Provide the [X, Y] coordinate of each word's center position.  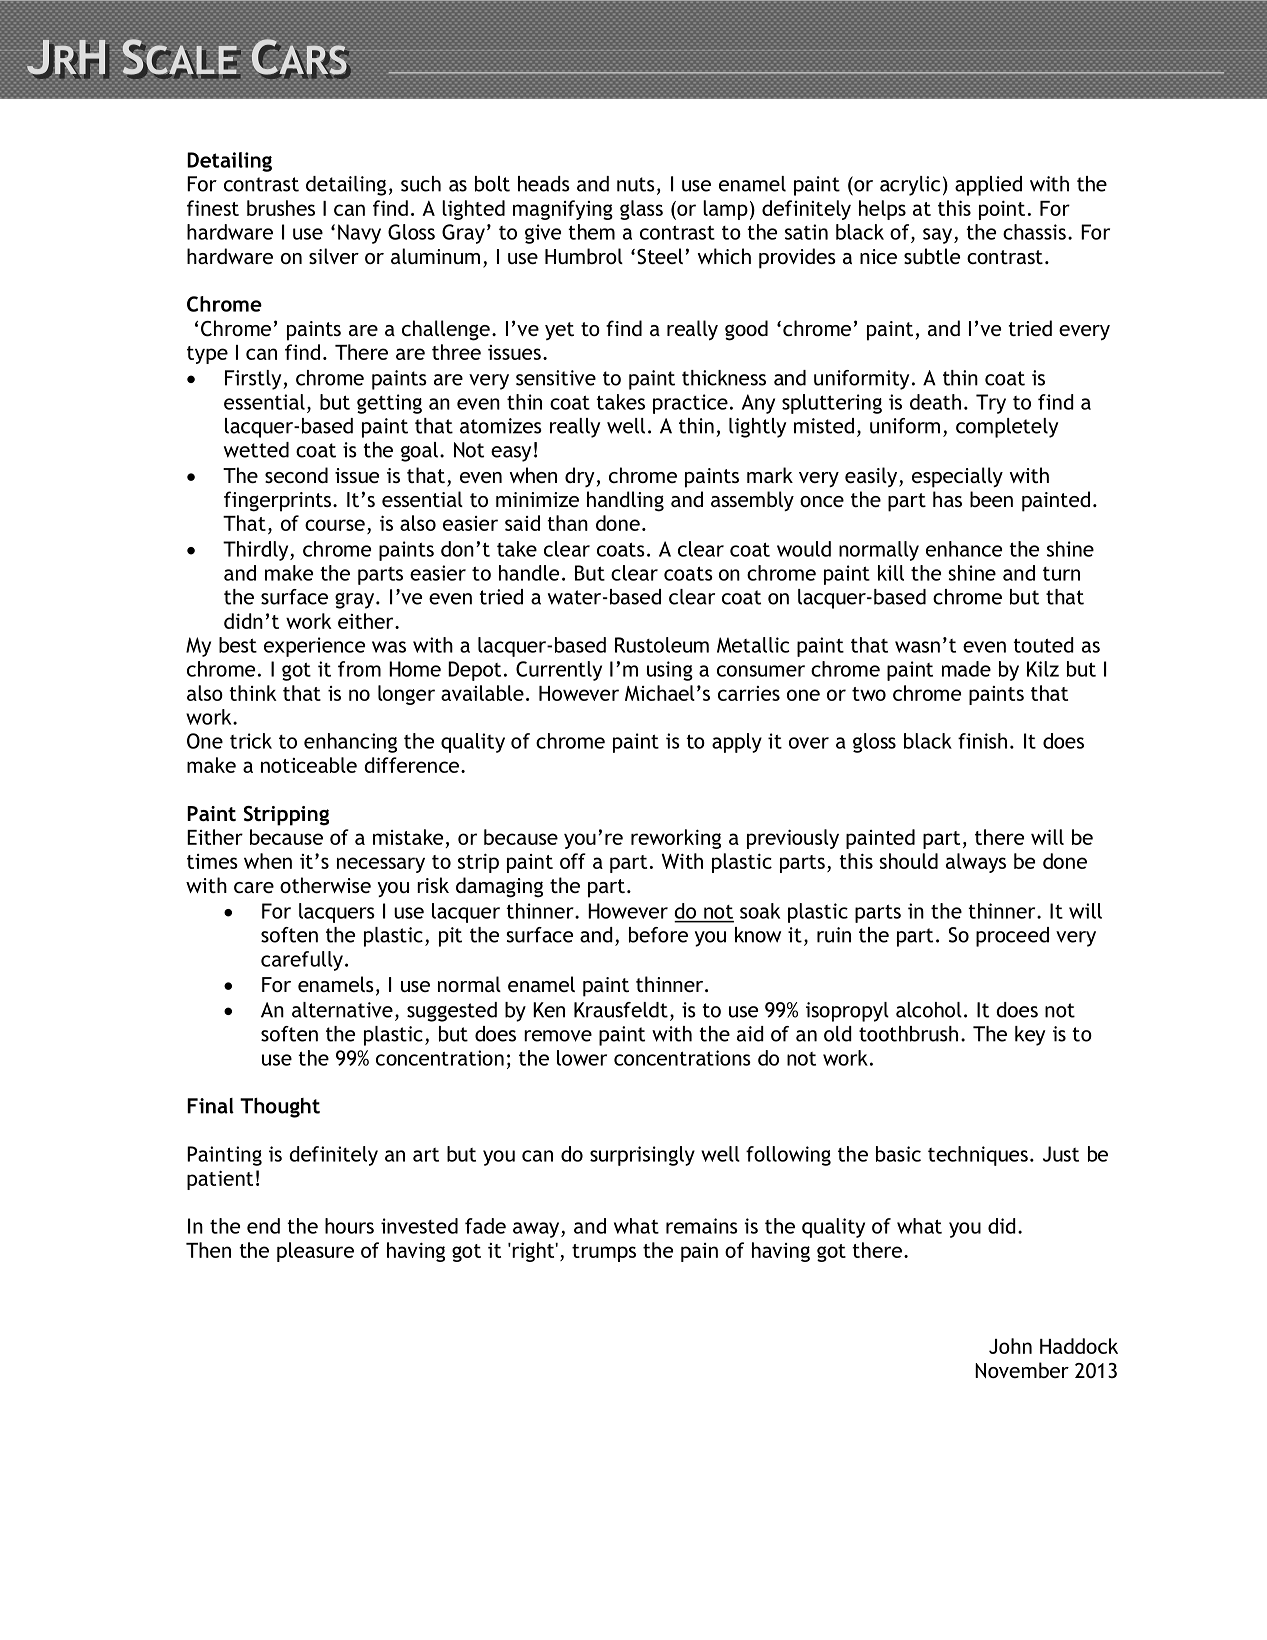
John [1010, 1346]
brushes [281, 208]
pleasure [315, 1252]
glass [641, 210]
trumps [604, 1253]
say [939, 236]
